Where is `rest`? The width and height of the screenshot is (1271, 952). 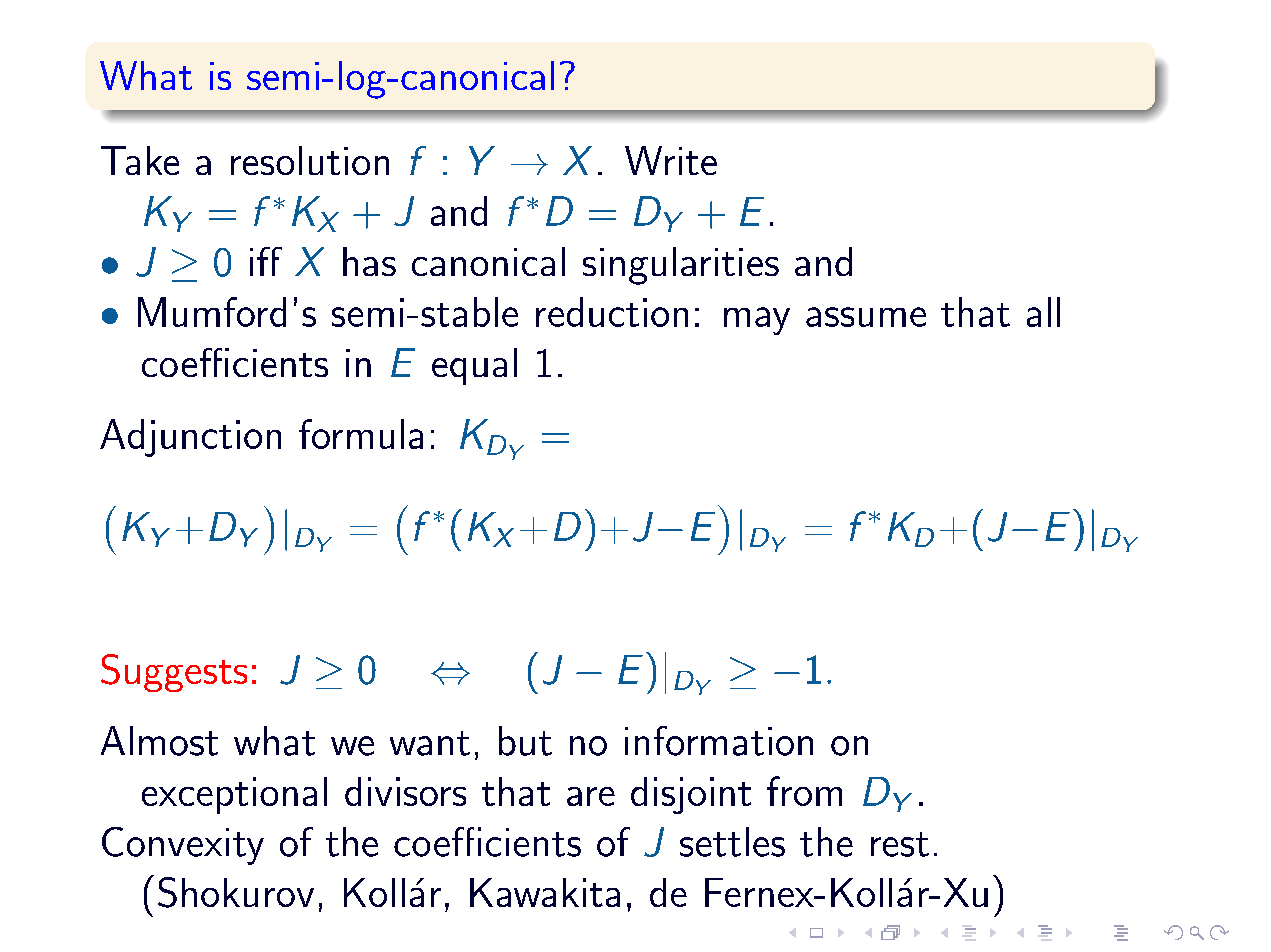 rest is located at coordinates (900, 844).
